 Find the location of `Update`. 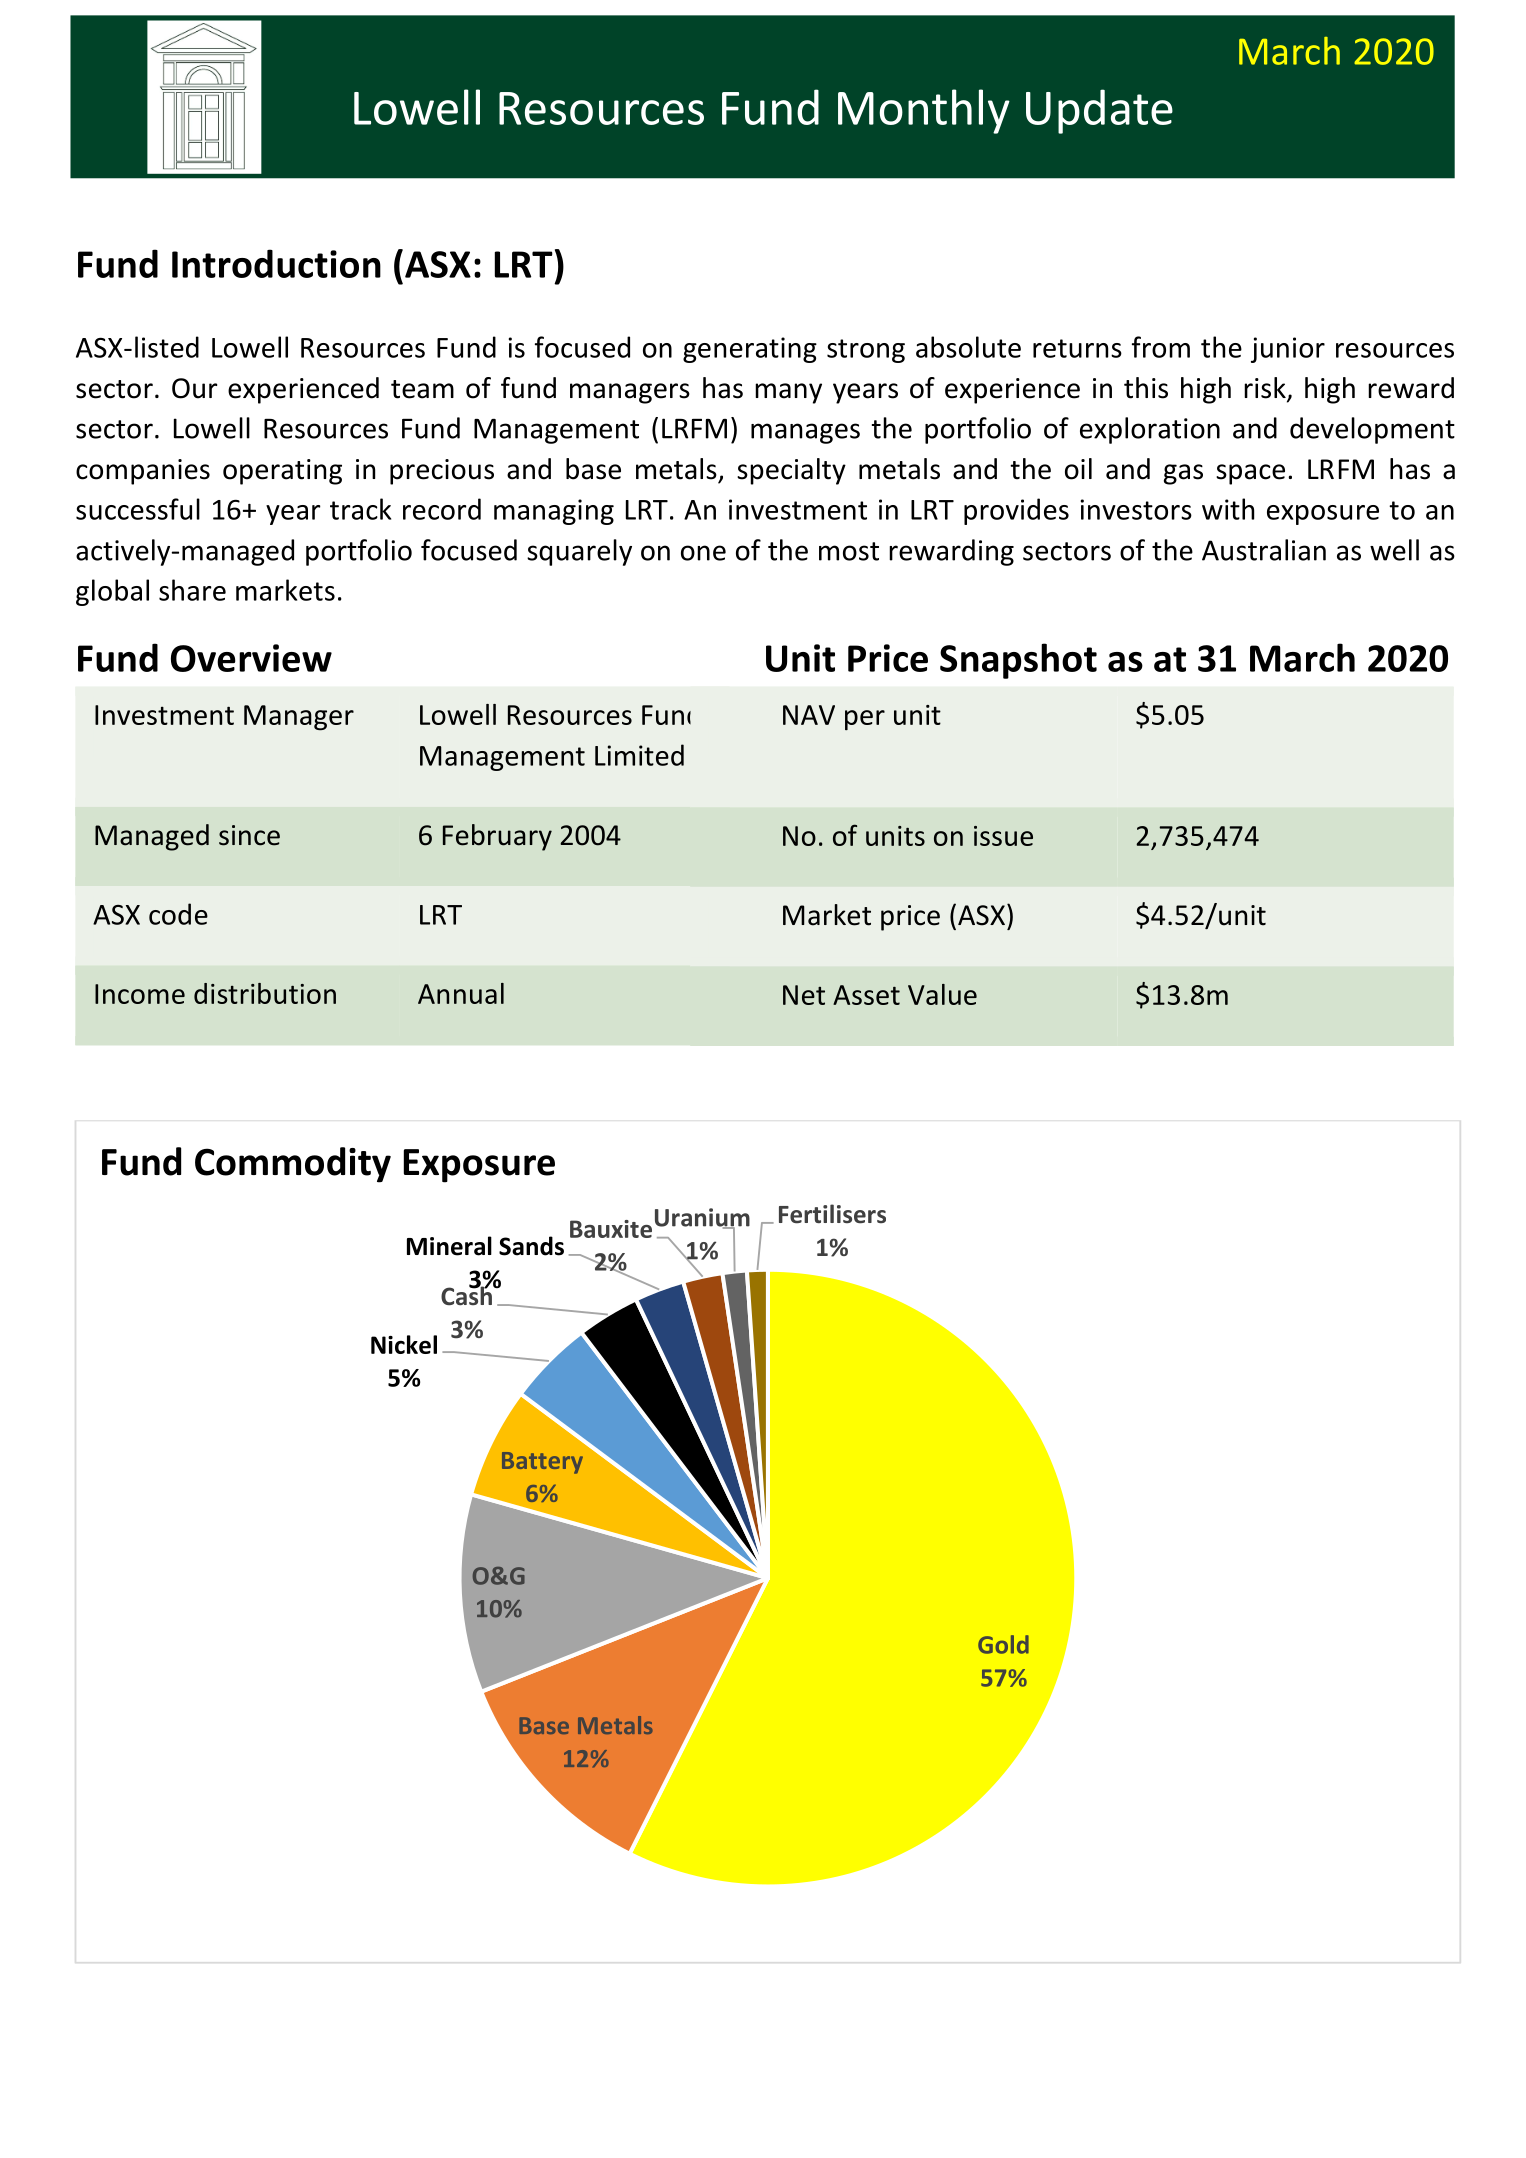

Update is located at coordinates (1099, 111).
